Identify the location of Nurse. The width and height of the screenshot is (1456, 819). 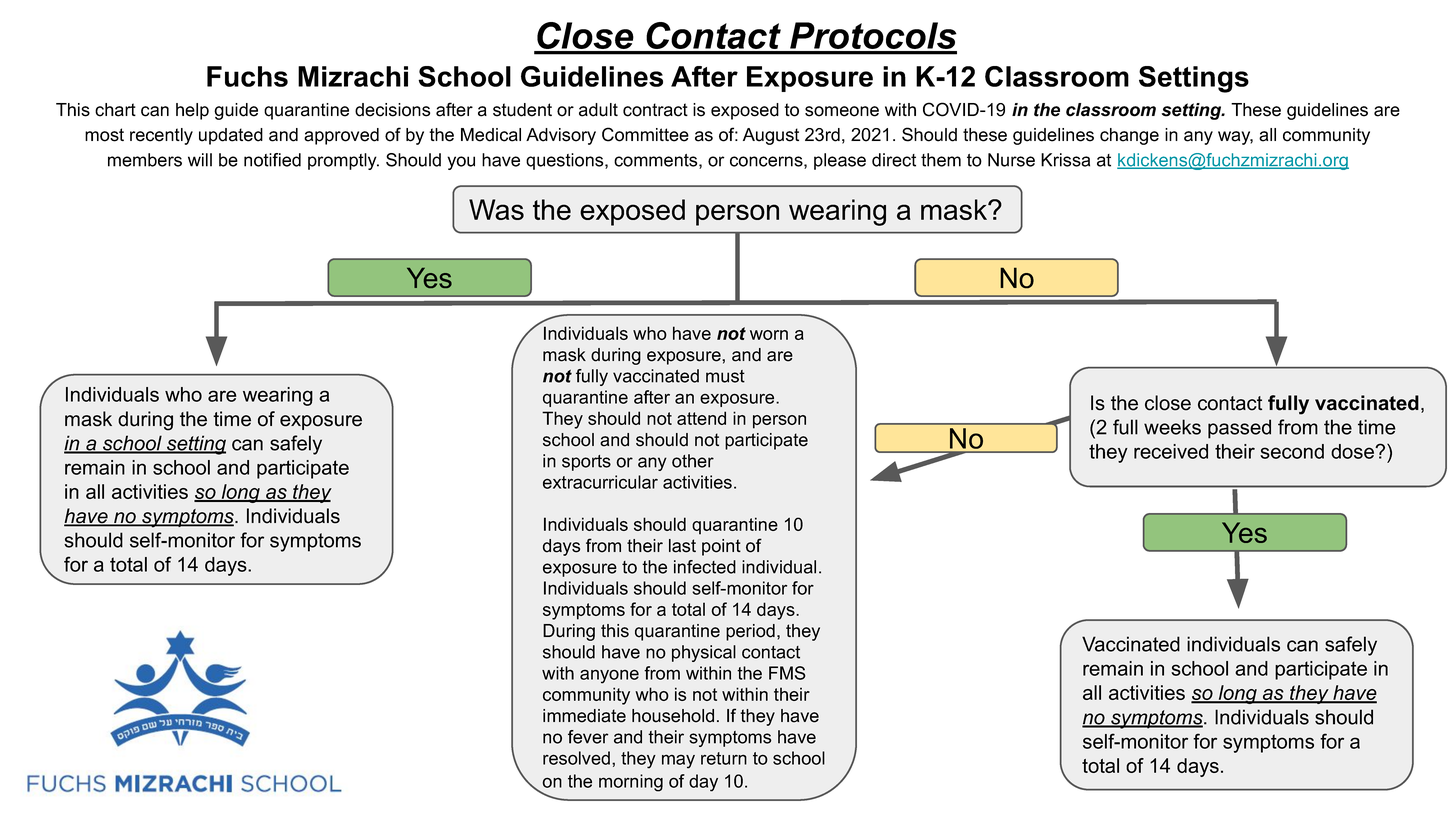
(1011, 160).
